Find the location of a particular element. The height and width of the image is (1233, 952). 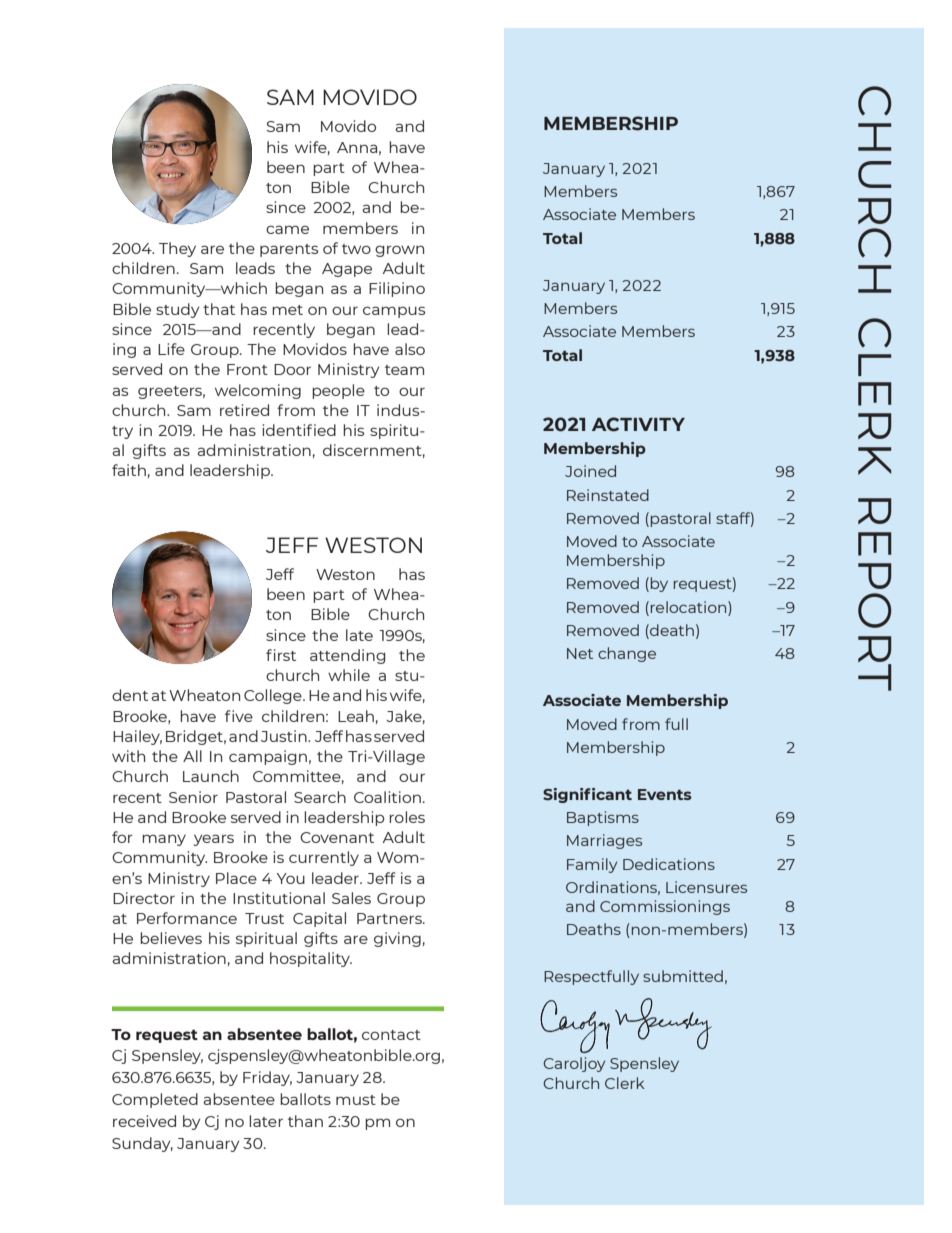

They is located at coordinates (177, 249).
